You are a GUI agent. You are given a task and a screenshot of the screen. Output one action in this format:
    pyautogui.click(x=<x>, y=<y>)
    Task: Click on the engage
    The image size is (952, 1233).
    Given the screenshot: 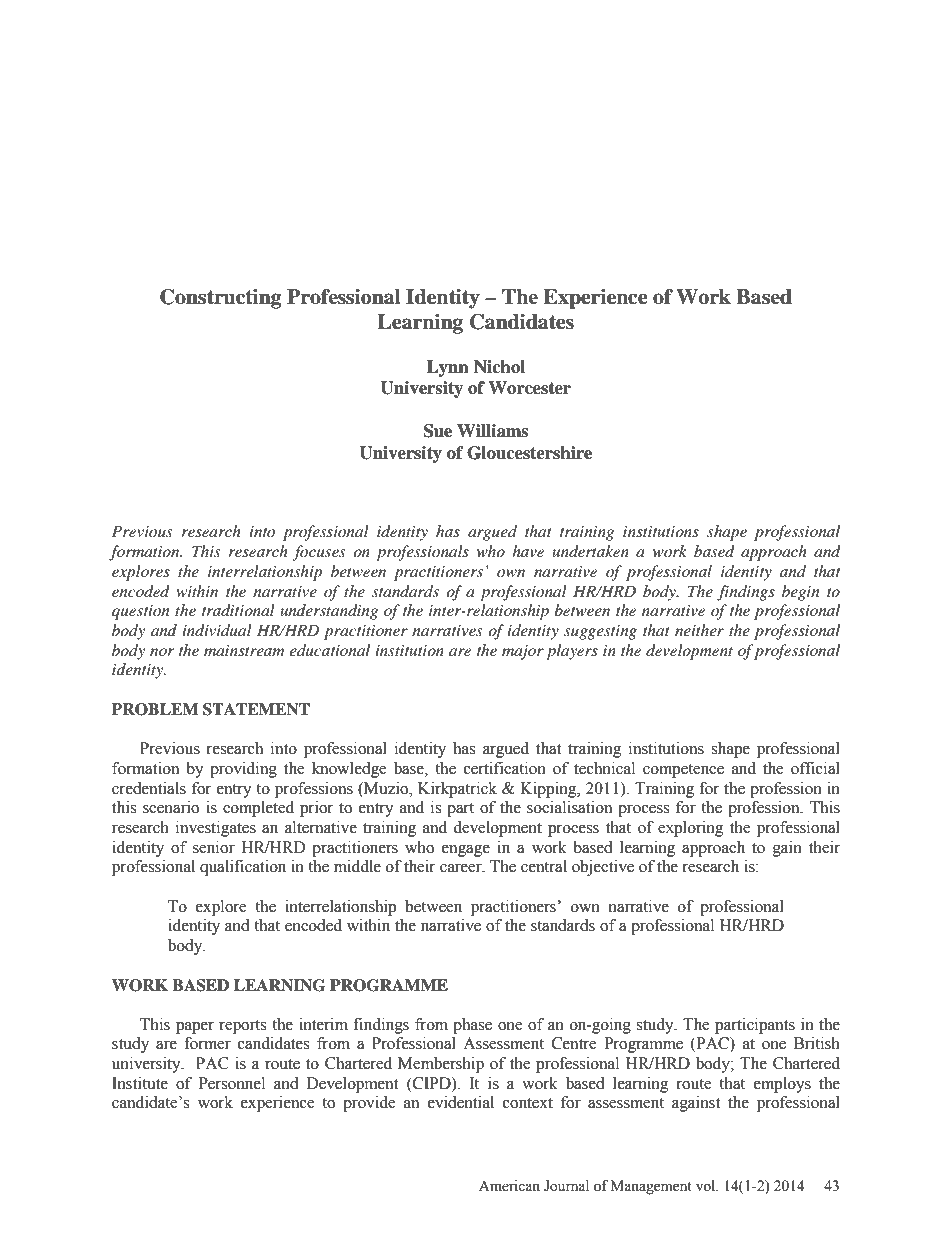 What is the action you would take?
    pyautogui.click(x=466, y=851)
